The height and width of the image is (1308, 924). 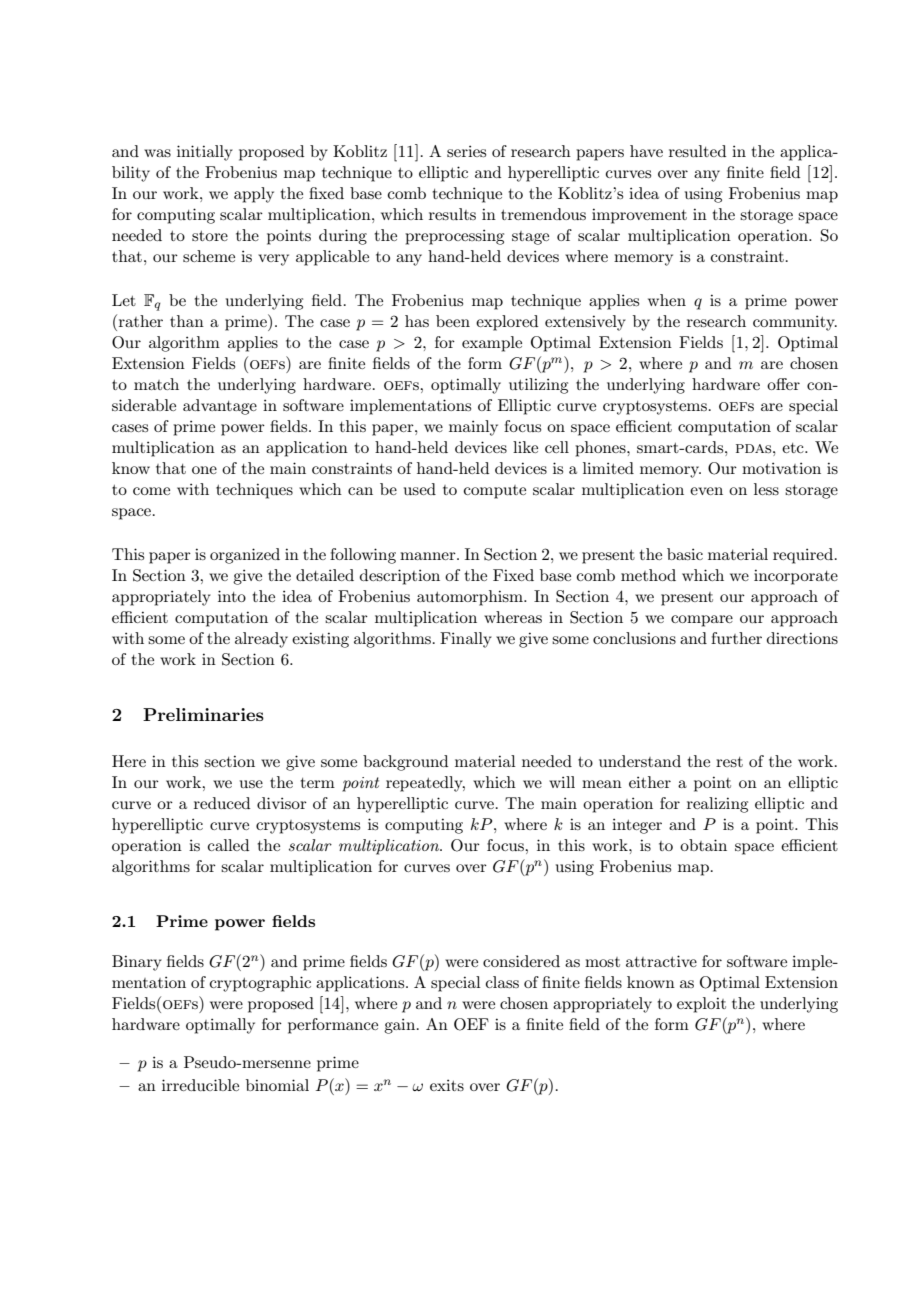 What do you see at coordinates (466, 151) in the image?
I see `series` at bounding box center [466, 151].
